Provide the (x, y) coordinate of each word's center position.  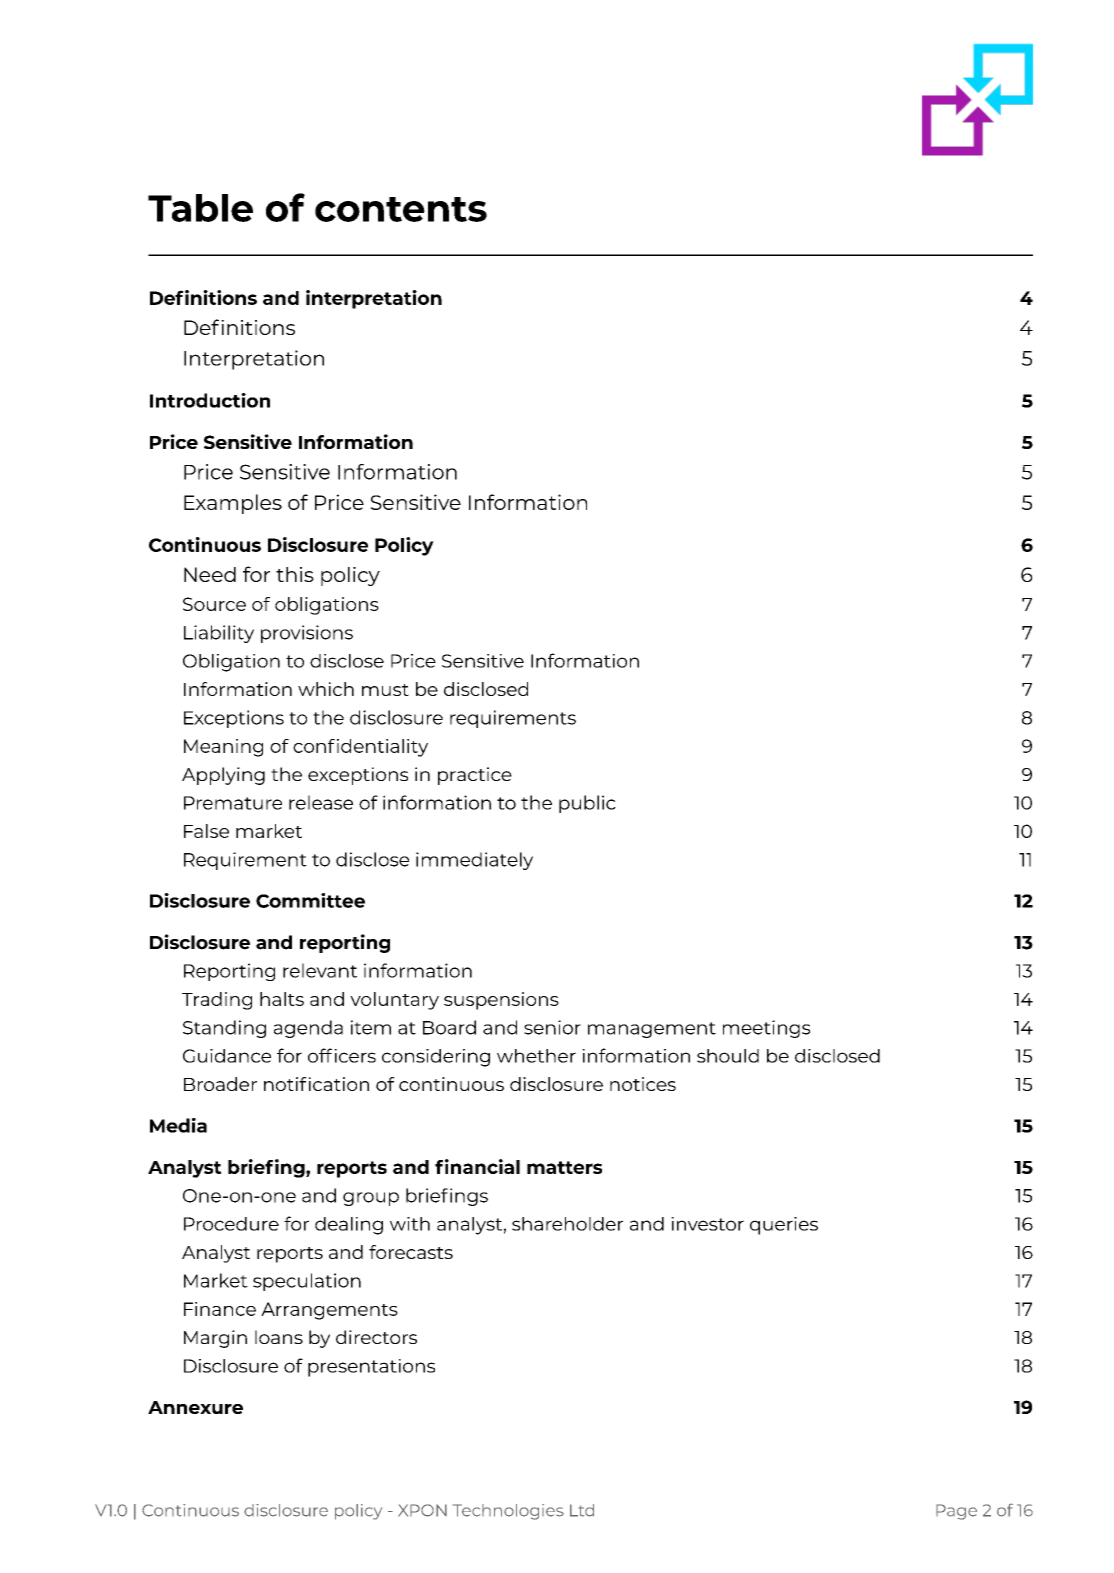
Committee (310, 900)
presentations (371, 1368)
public (587, 804)
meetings (766, 1029)
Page (956, 1512)
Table (200, 208)
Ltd (582, 1510)
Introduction (210, 400)
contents (401, 209)
